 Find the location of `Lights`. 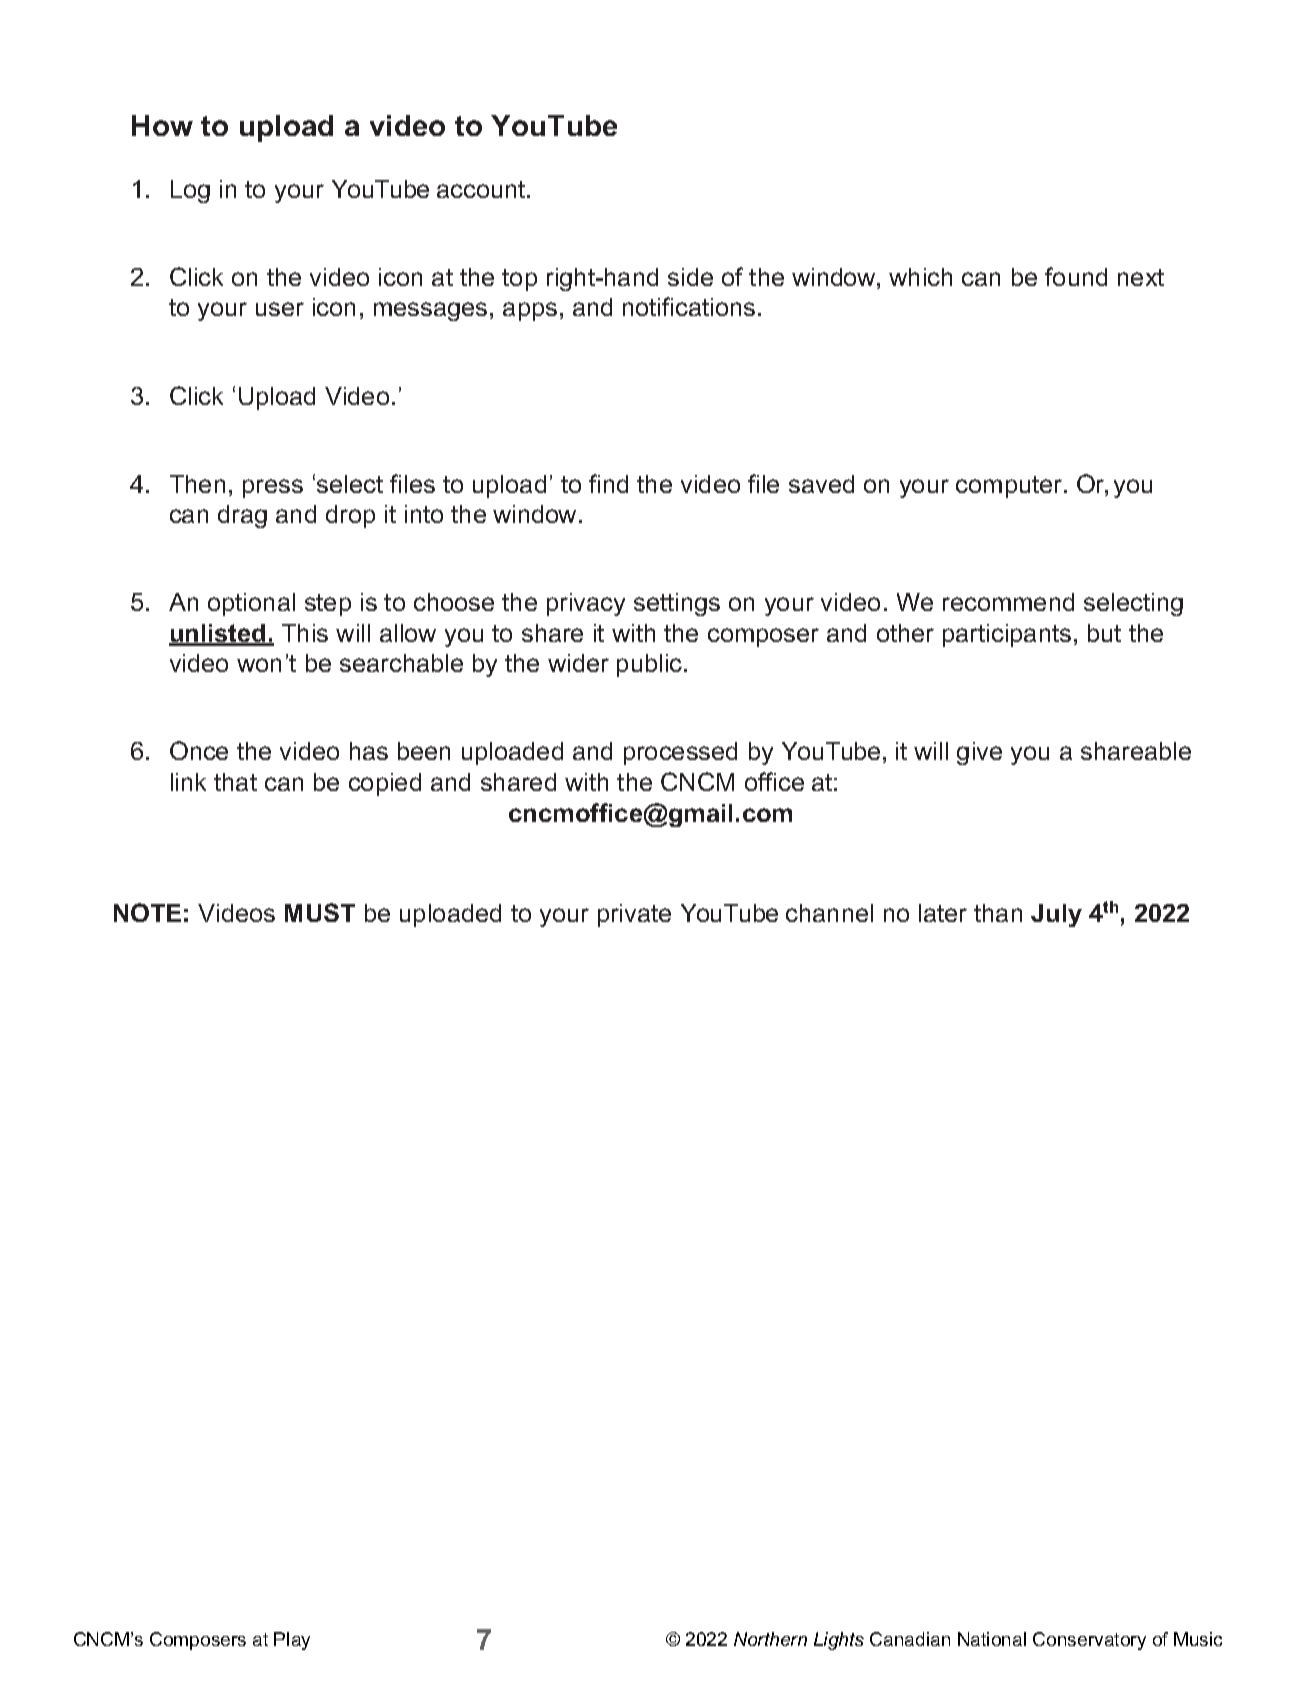

Lights is located at coordinates (839, 1641).
